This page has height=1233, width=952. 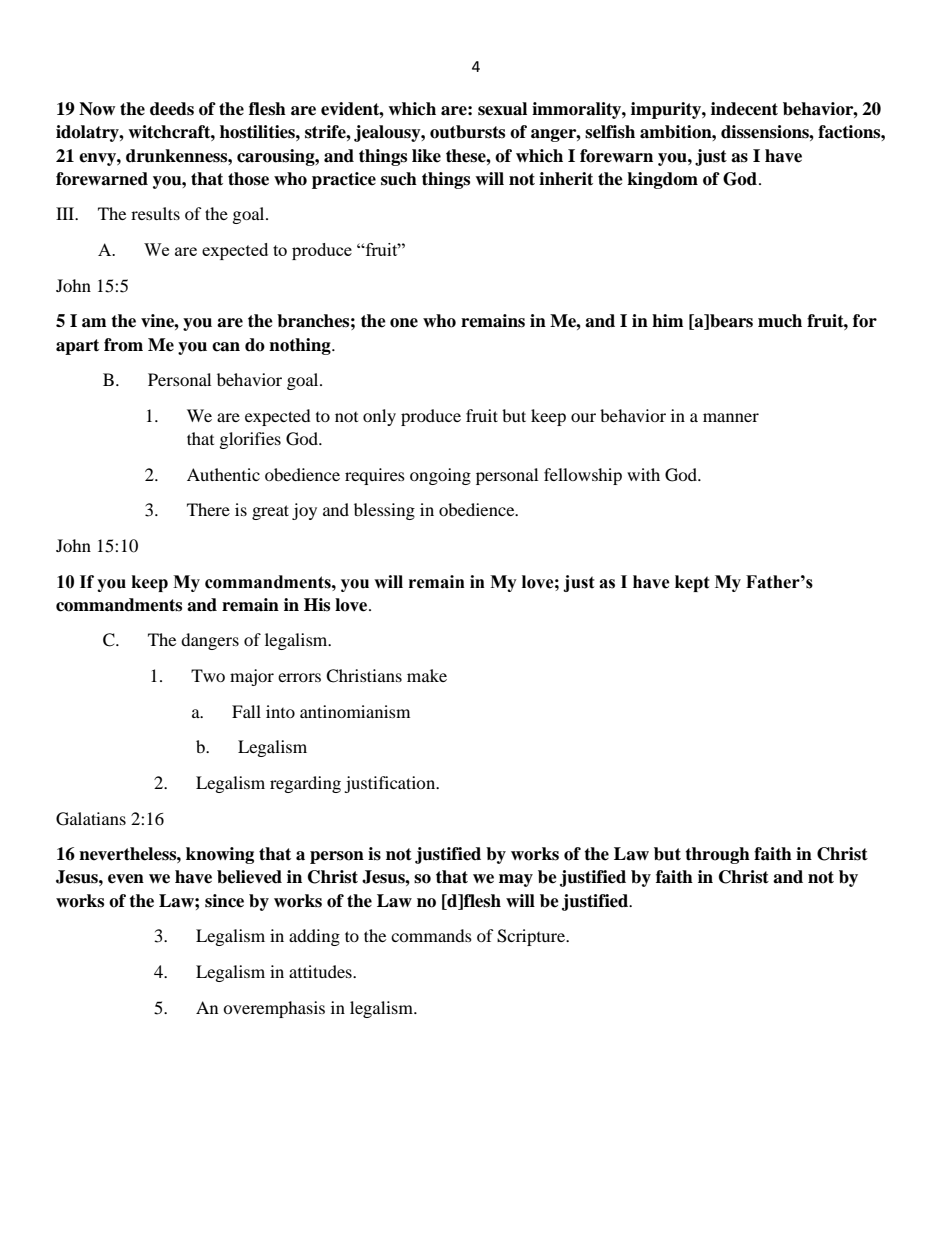 What do you see at coordinates (426, 156) in the page?
I see `like` at bounding box center [426, 156].
